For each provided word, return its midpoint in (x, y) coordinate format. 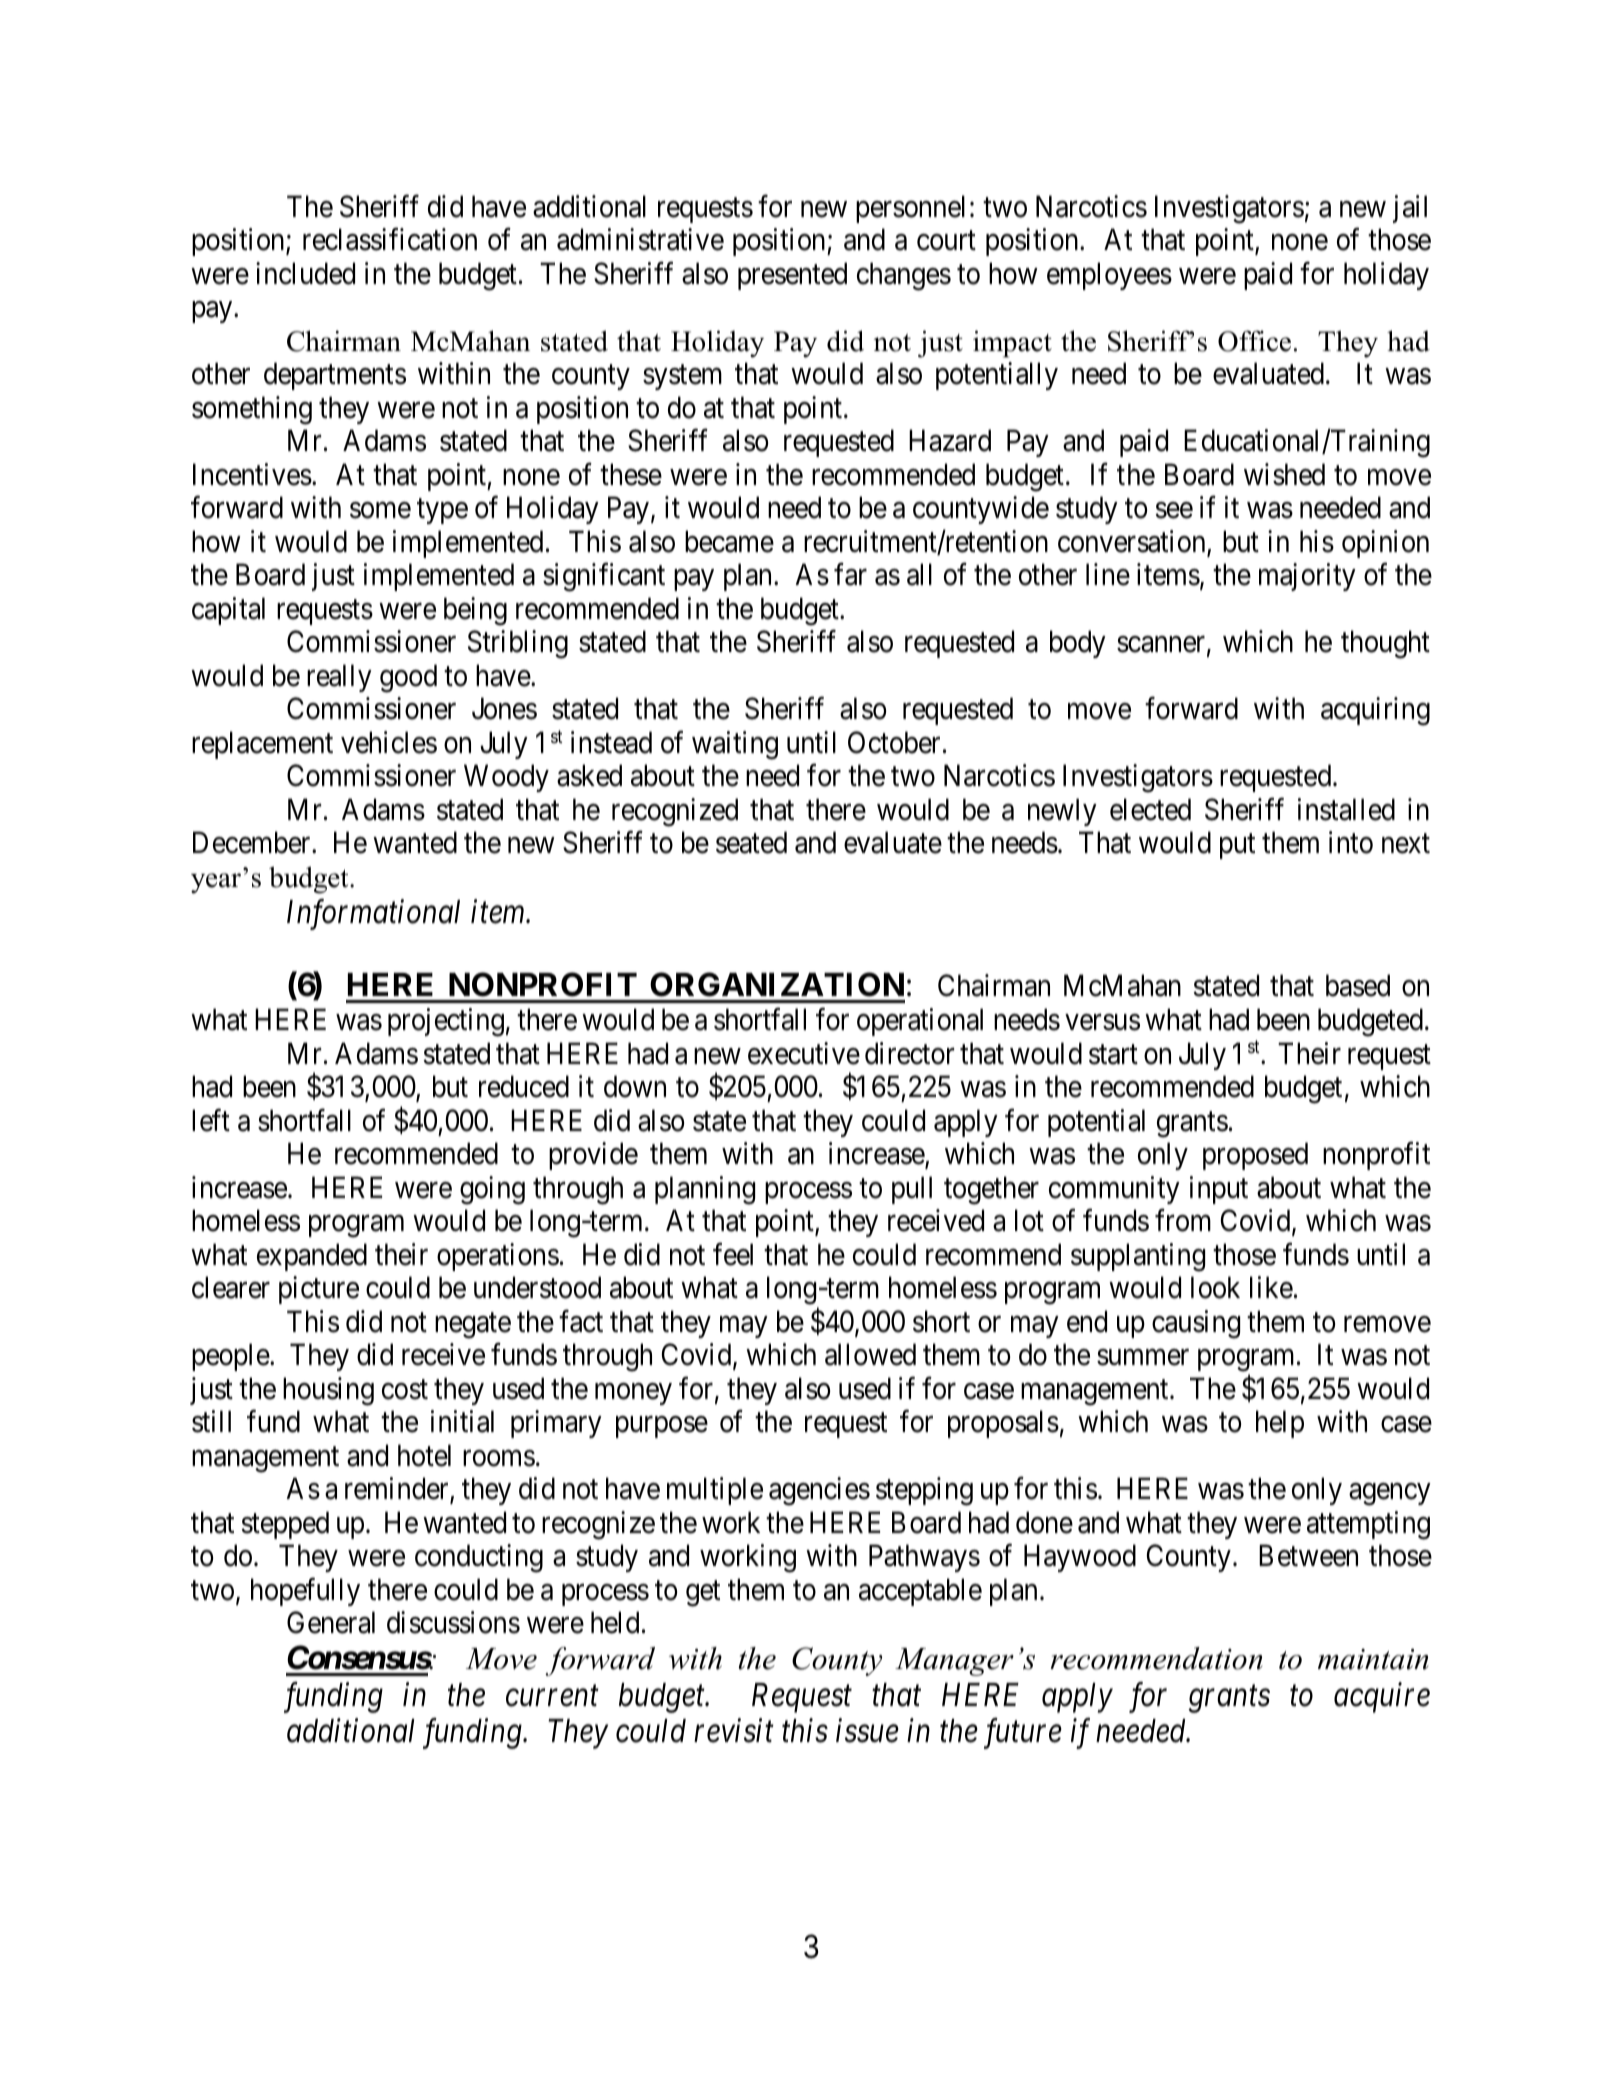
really (339, 678)
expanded (312, 1257)
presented (792, 276)
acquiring (1375, 711)
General (331, 1622)
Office (1254, 341)
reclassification (390, 239)
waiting (735, 745)
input (1219, 1190)
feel (733, 1254)
